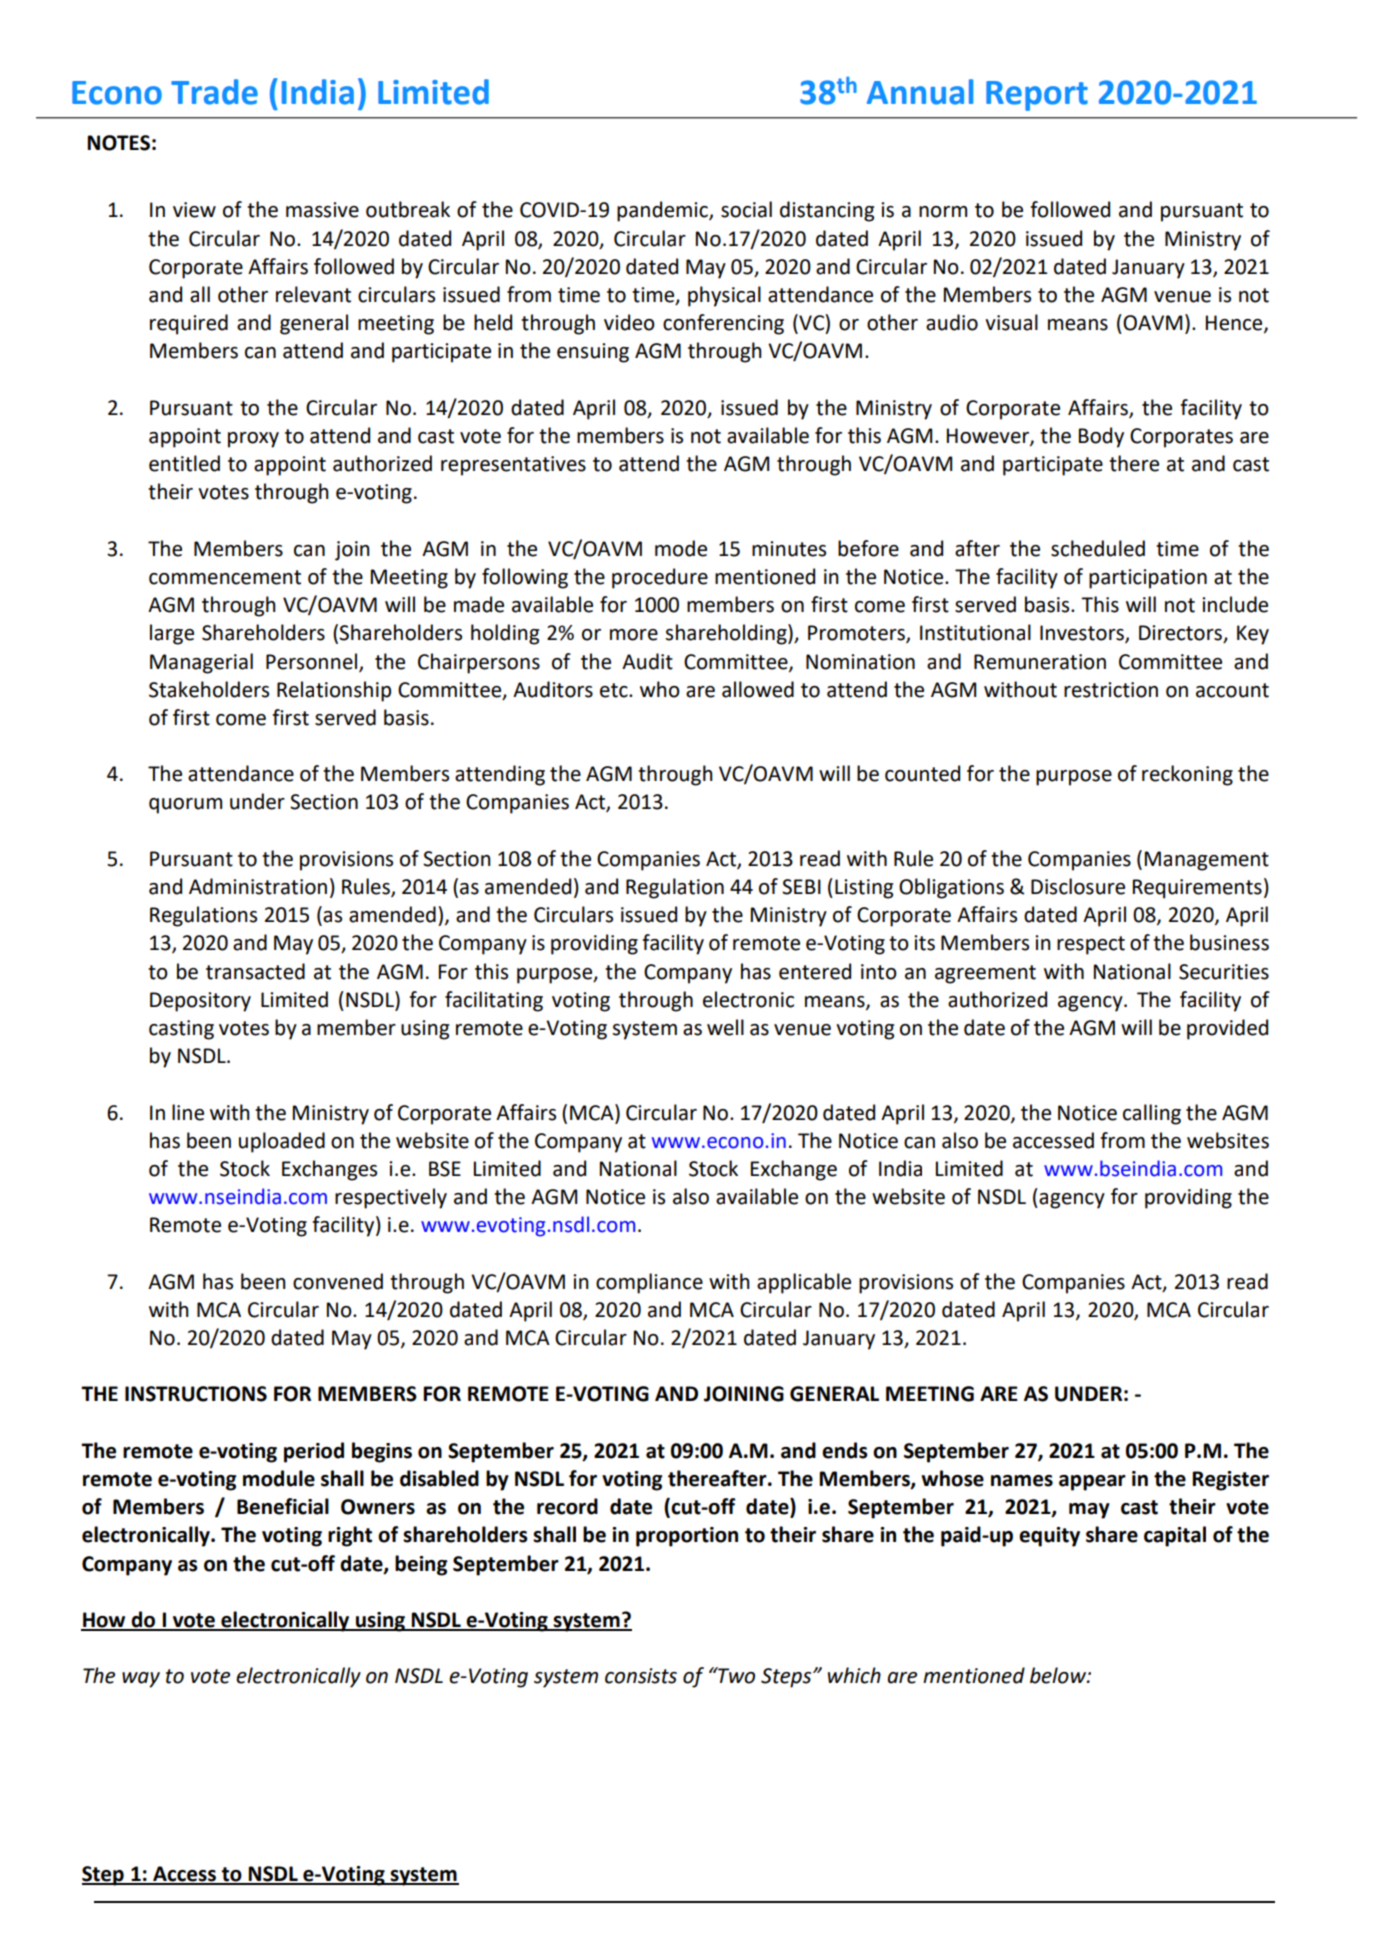 The width and height of the document is (1378, 1947). What do you see at coordinates (1078, 886) in the document?
I see `Disclosure` at bounding box center [1078, 886].
